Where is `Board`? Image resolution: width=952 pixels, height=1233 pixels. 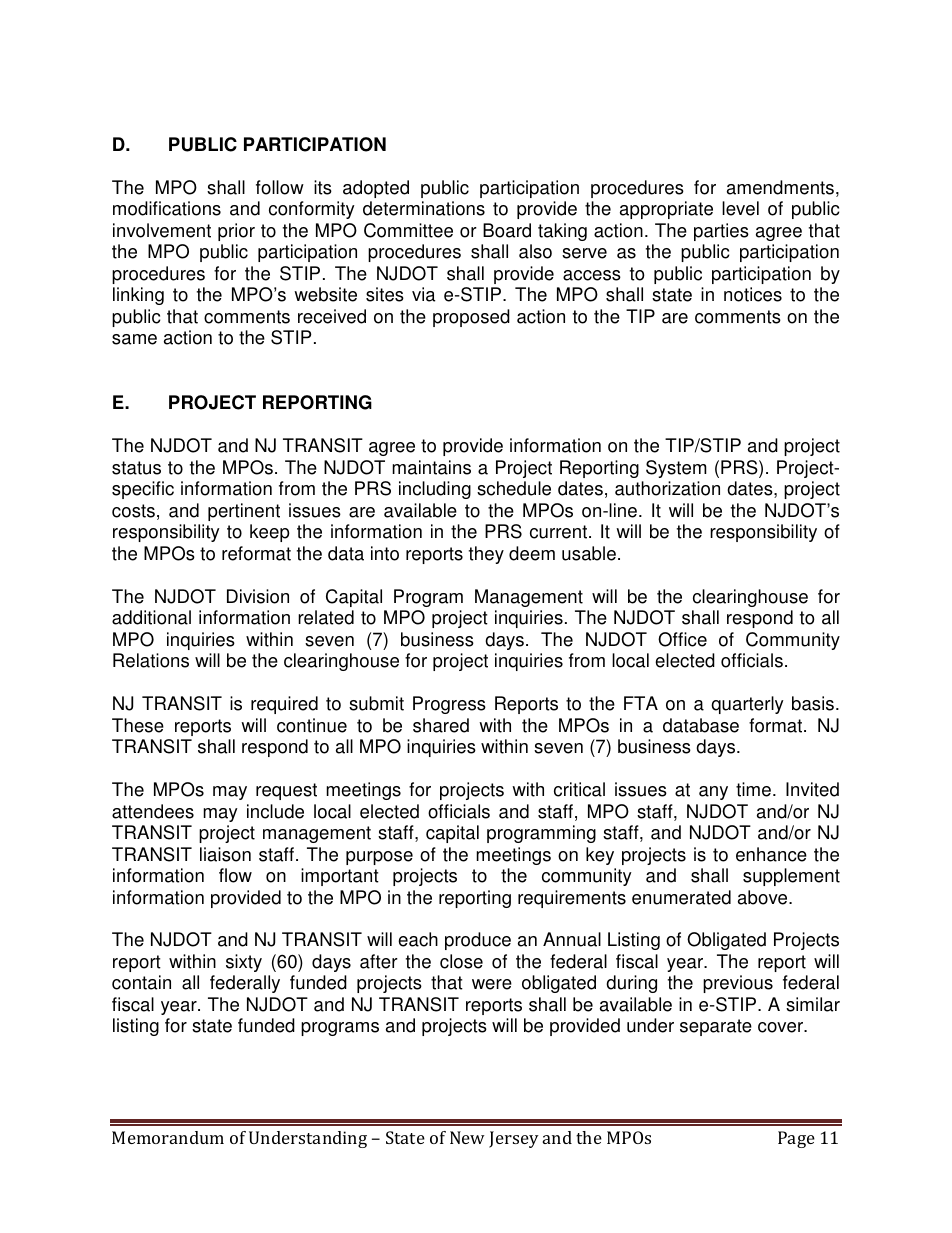 Board is located at coordinates (507, 230).
